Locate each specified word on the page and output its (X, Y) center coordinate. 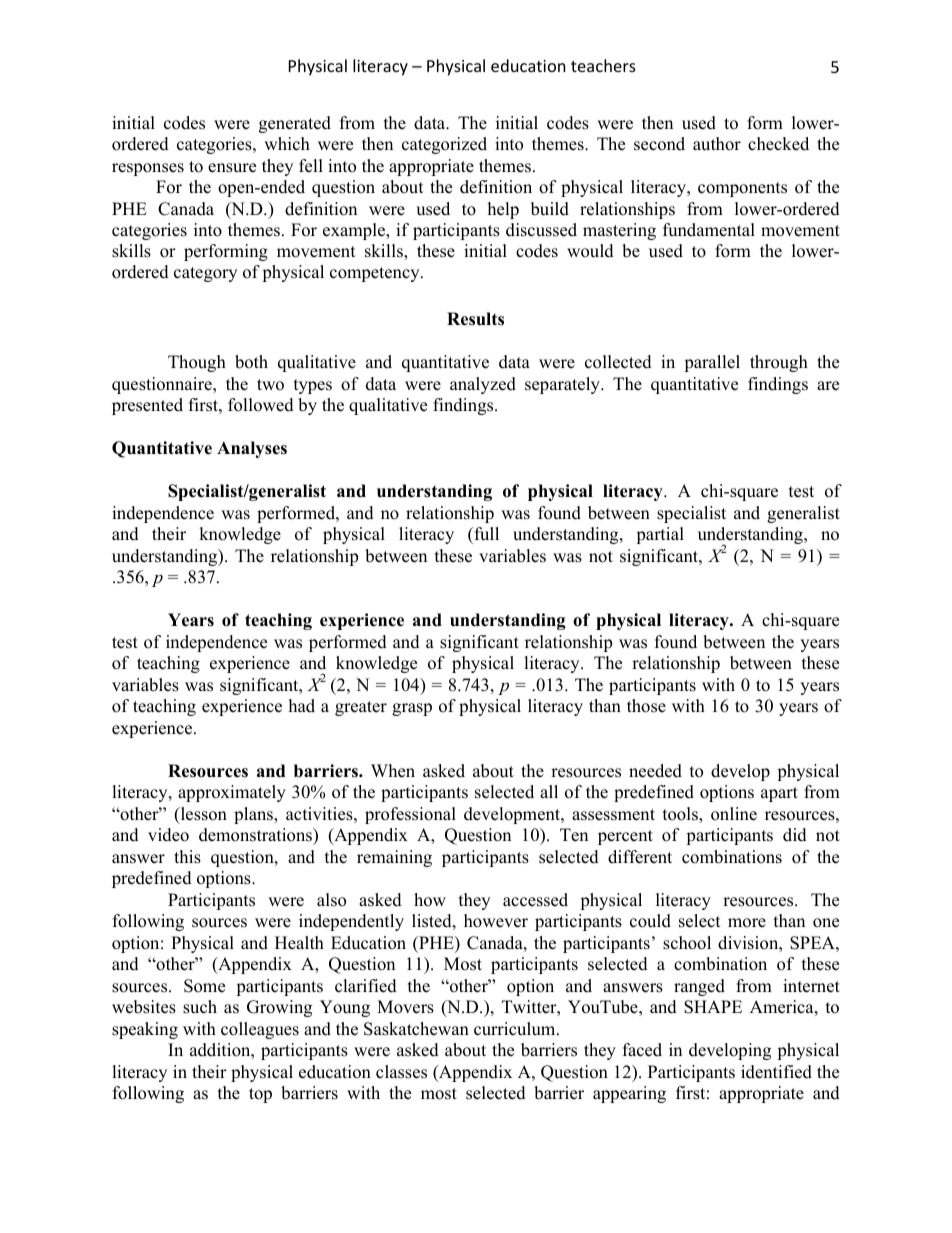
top (260, 1095)
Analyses (252, 449)
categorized (444, 145)
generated (295, 124)
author (717, 144)
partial (660, 535)
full (485, 535)
